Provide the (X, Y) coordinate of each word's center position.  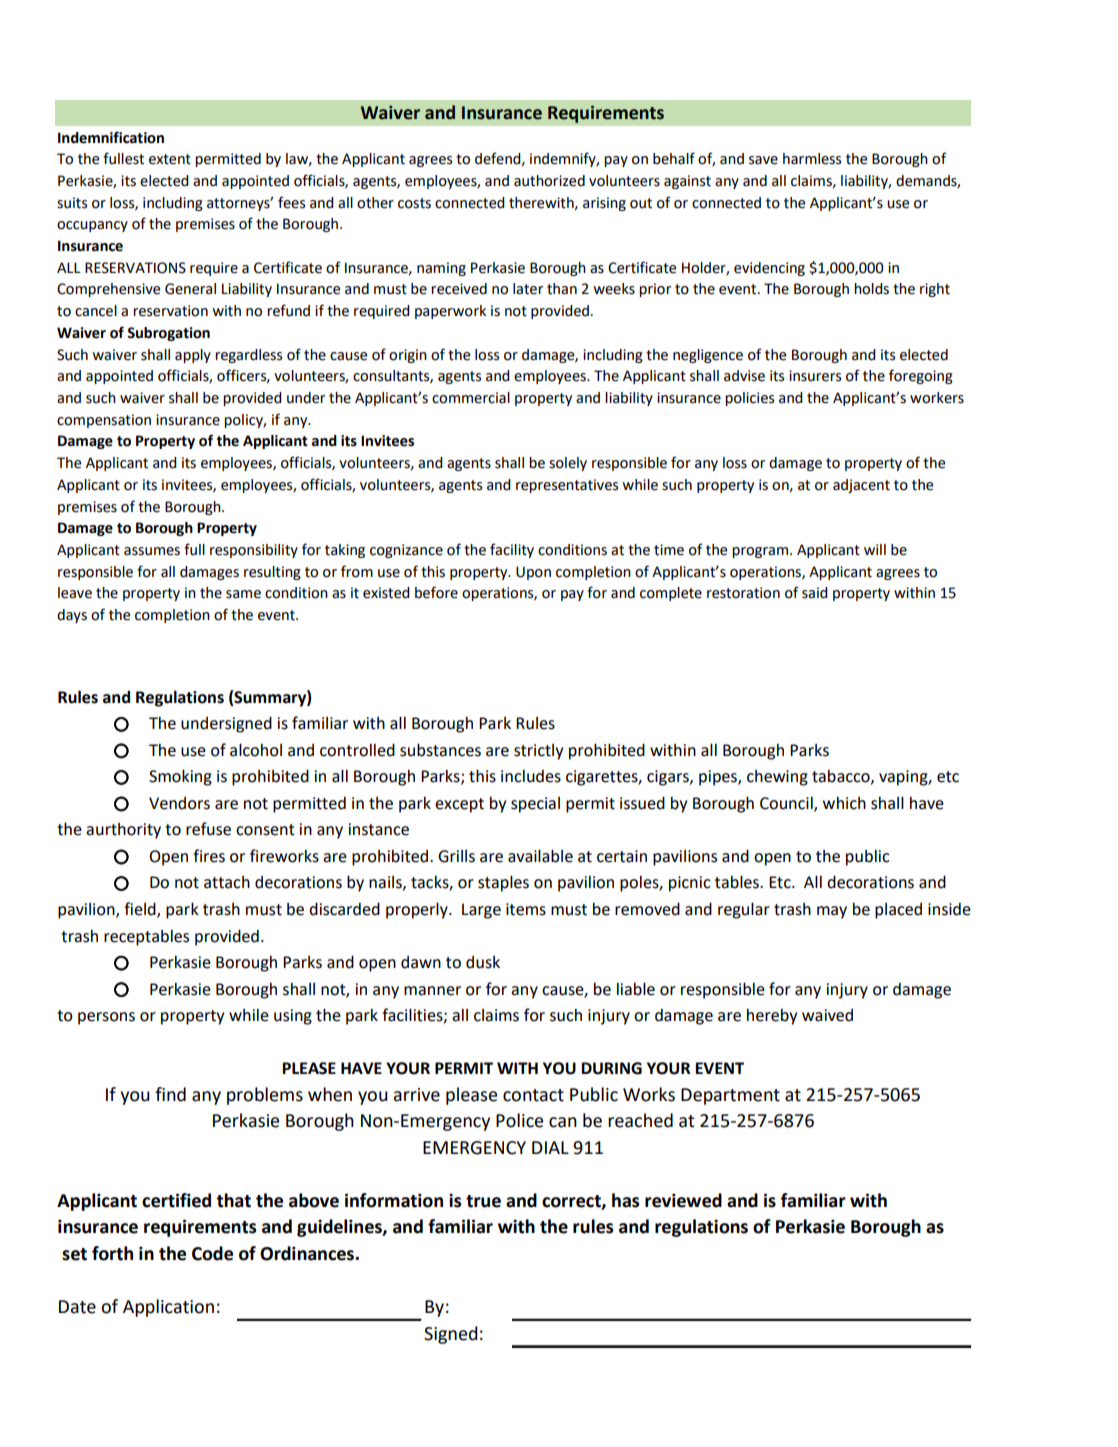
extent (170, 159)
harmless (812, 159)
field (141, 910)
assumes (152, 551)
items (526, 909)
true (483, 1201)
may (832, 912)
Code (212, 1253)
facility (512, 550)
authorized (549, 181)
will (875, 549)
